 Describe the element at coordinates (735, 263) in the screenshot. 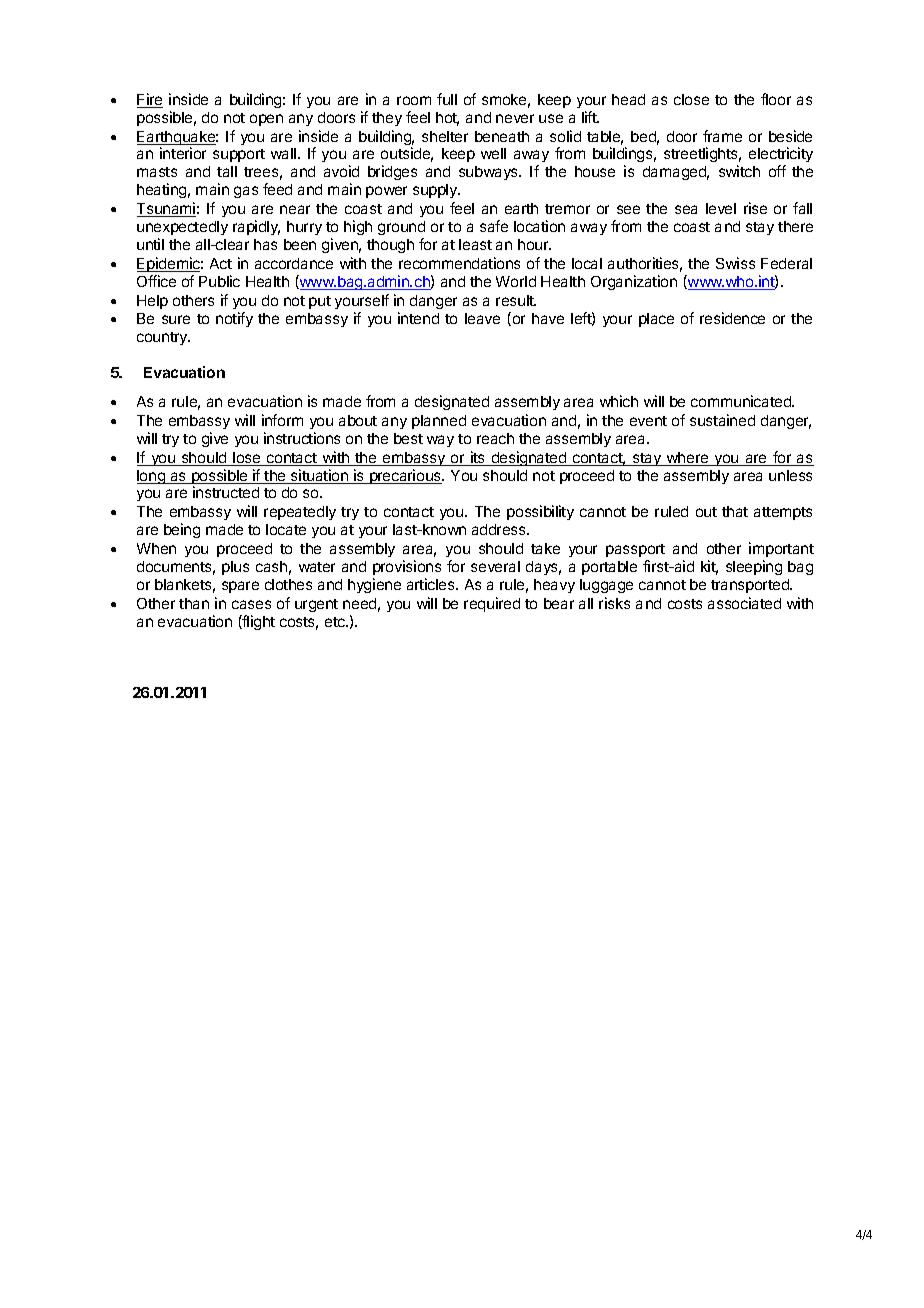

I see `Swiss` at that location.
